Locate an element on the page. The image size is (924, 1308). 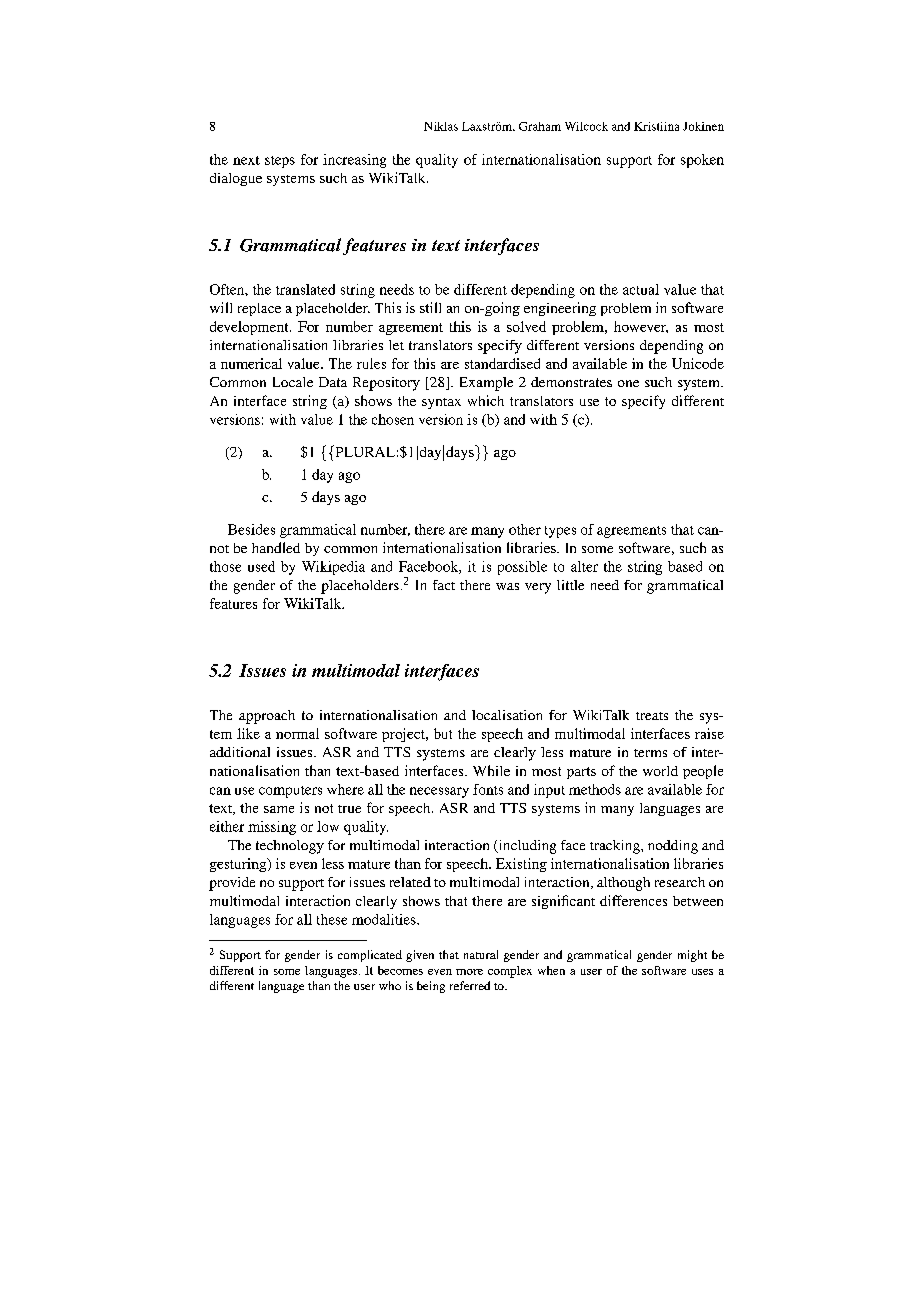
Niklas is located at coordinates (441, 126).
